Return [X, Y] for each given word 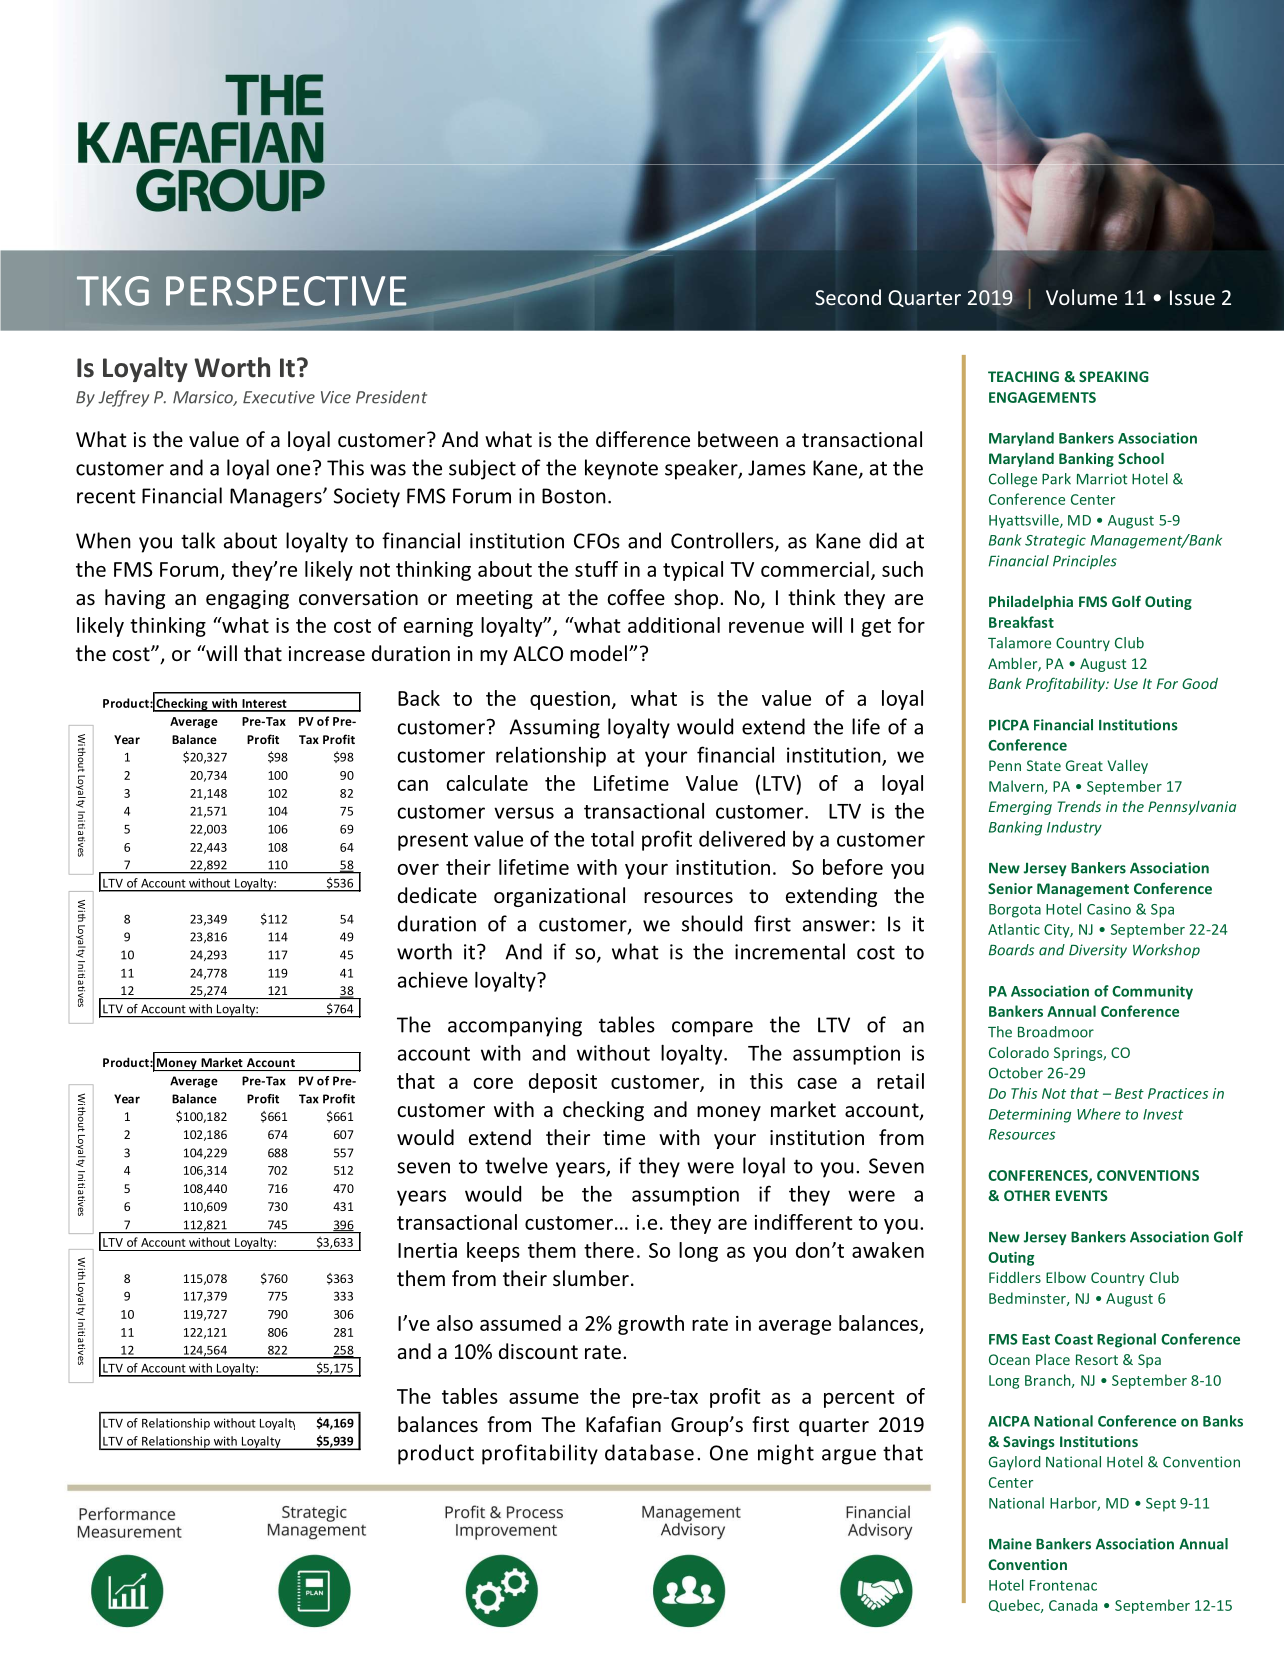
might [786, 1454]
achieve [433, 980]
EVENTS [1082, 1195]
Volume [1081, 297]
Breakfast [1021, 622]
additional [674, 625]
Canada [1073, 1605]
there [609, 1250]
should [712, 923]
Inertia [427, 1250]
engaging [247, 599]
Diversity [1098, 951]
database [649, 1452]
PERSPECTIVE [286, 291]
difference [643, 439]
